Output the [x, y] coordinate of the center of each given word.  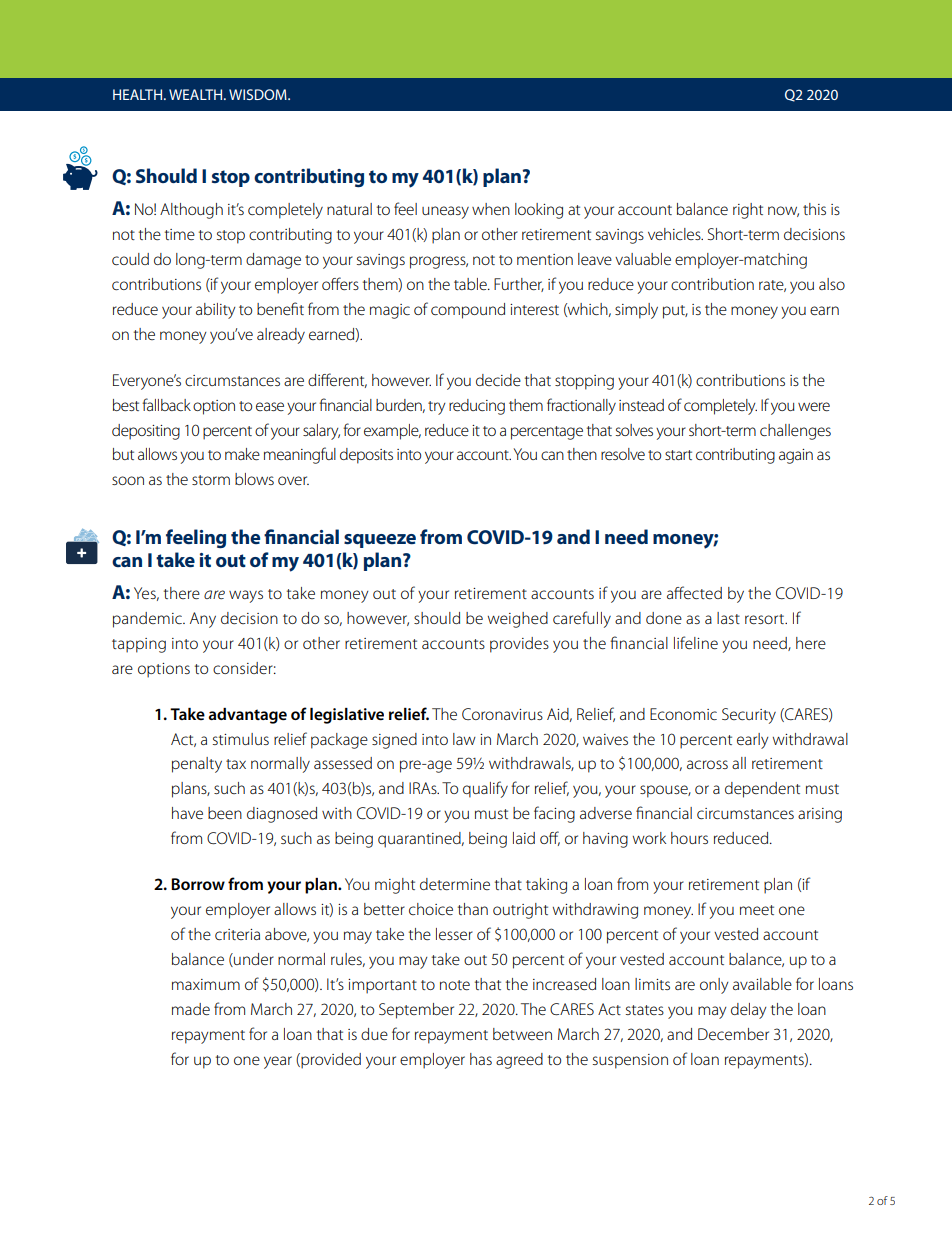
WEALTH [197, 94]
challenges [795, 432]
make [242, 454]
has [481, 1059]
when [491, 209]
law [464, 739]
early [753, 741]
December [733, 1034]
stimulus [241, 739]
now [783, 211]
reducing [477, 407]
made [191, 1009]
